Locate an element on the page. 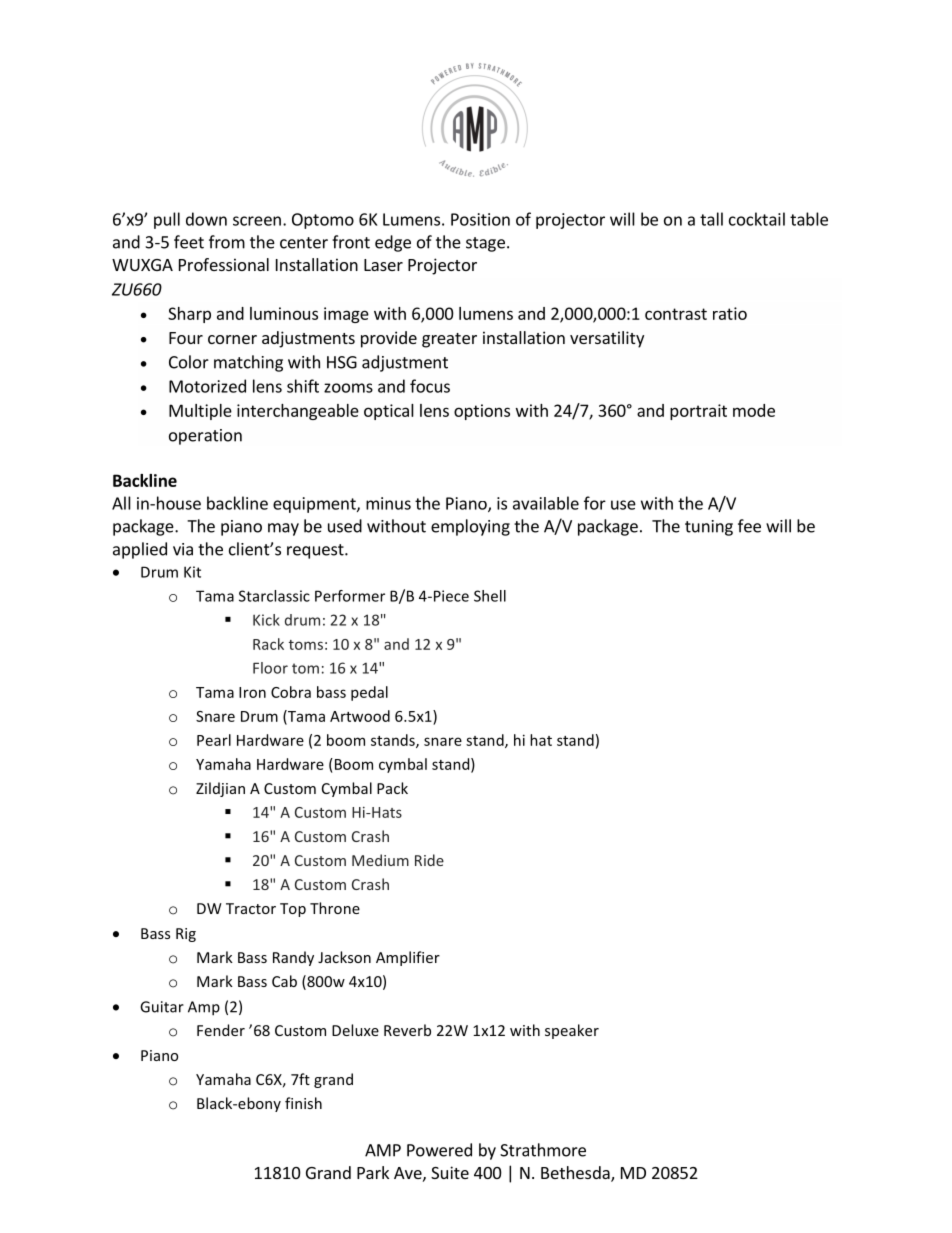 This document has width=952, height=1233. pedal is located at coordinates (369, 693).
